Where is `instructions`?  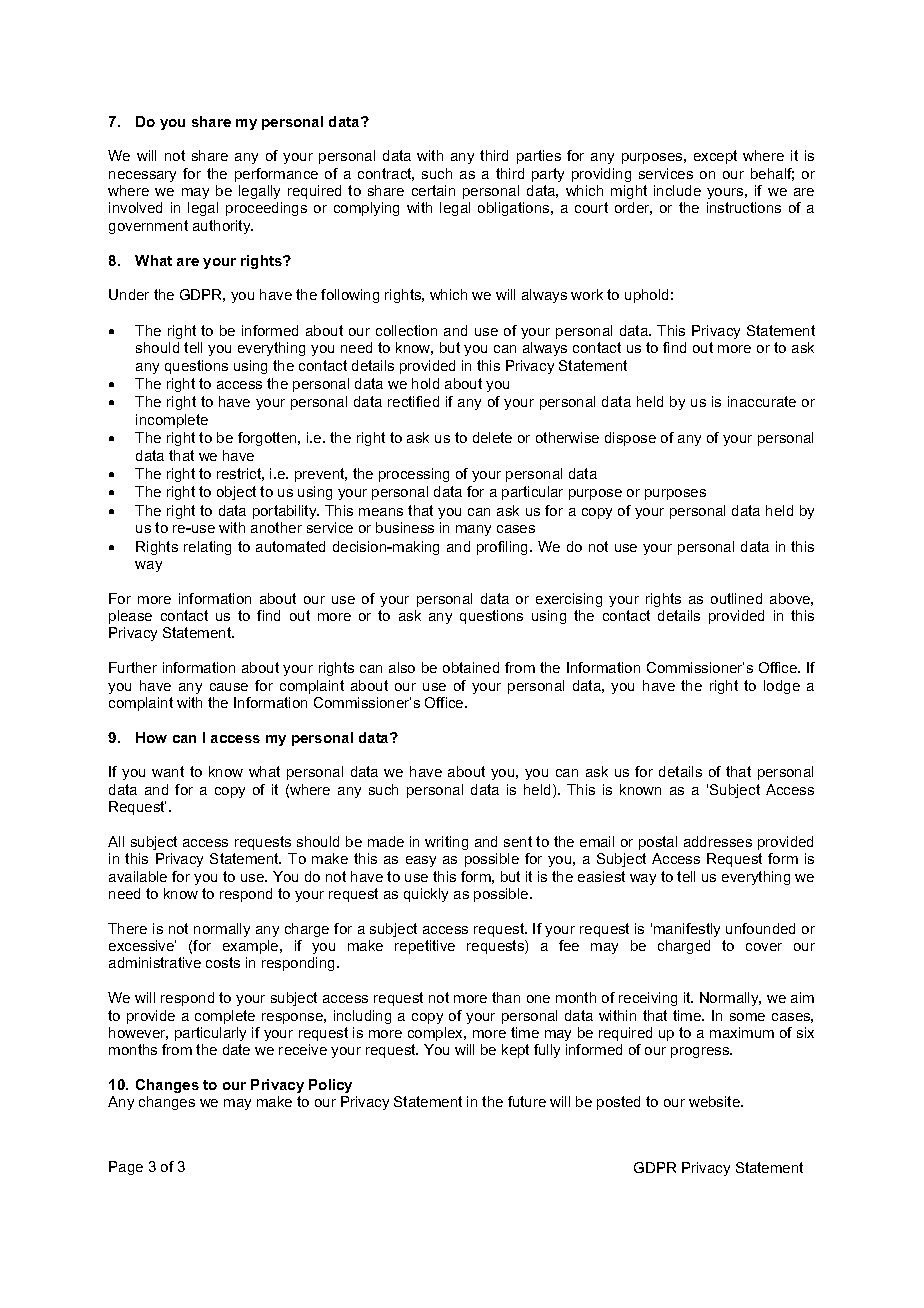 instructions is located at coordinates (744, 207).
